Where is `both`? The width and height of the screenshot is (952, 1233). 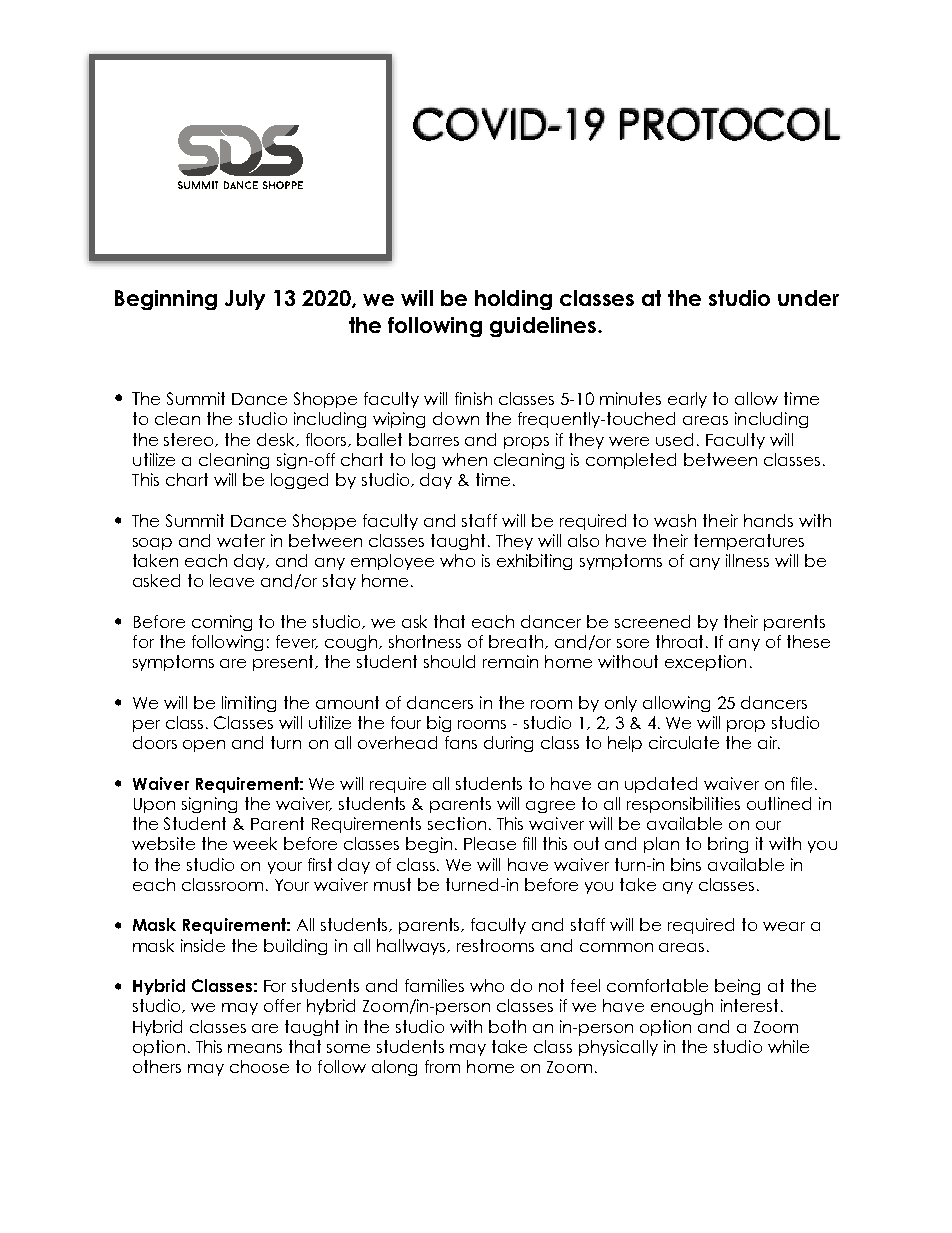 both is located at coordinates (507, 1026).
